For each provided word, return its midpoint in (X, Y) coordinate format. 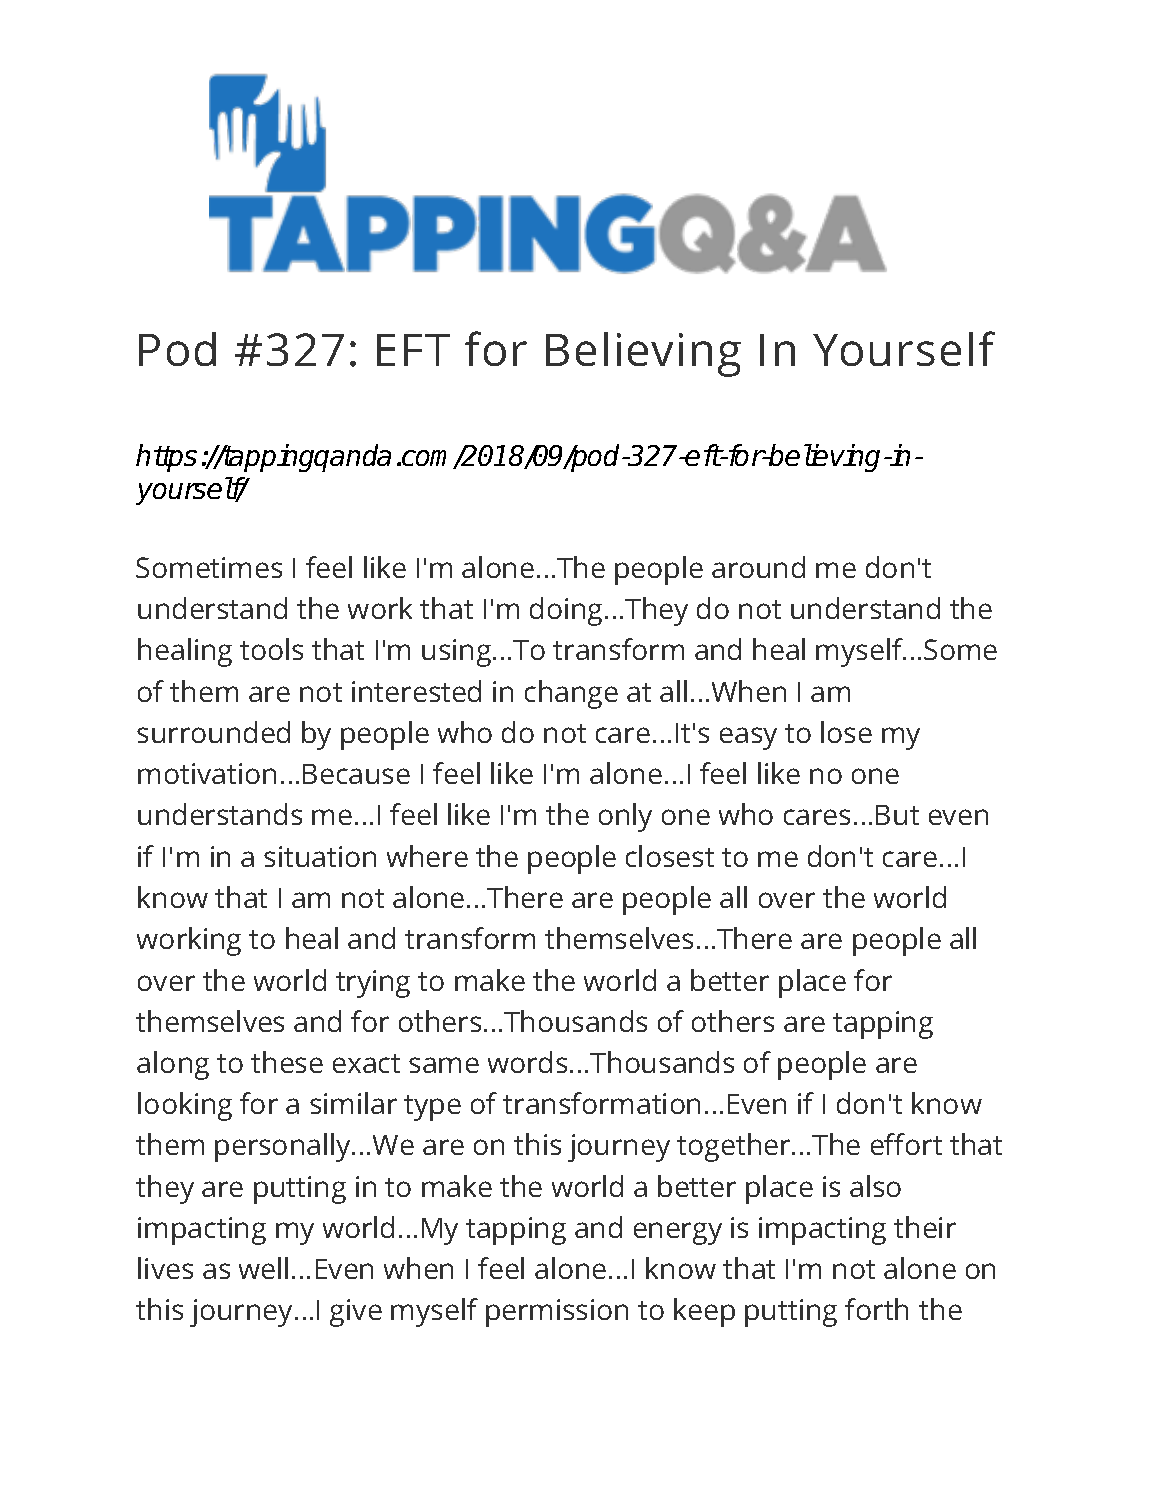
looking (185, 1106)
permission (557, 1313)
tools (271, 649)
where (427, 856)
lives (165, 1268)
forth (876, 1309)
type (432, 1108)
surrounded (213, 732)
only (625, 817)
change (571, 694)
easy (748, 738)
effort (906, 1144)
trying (373, 984)
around (758, 567)
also (875, 1186)
